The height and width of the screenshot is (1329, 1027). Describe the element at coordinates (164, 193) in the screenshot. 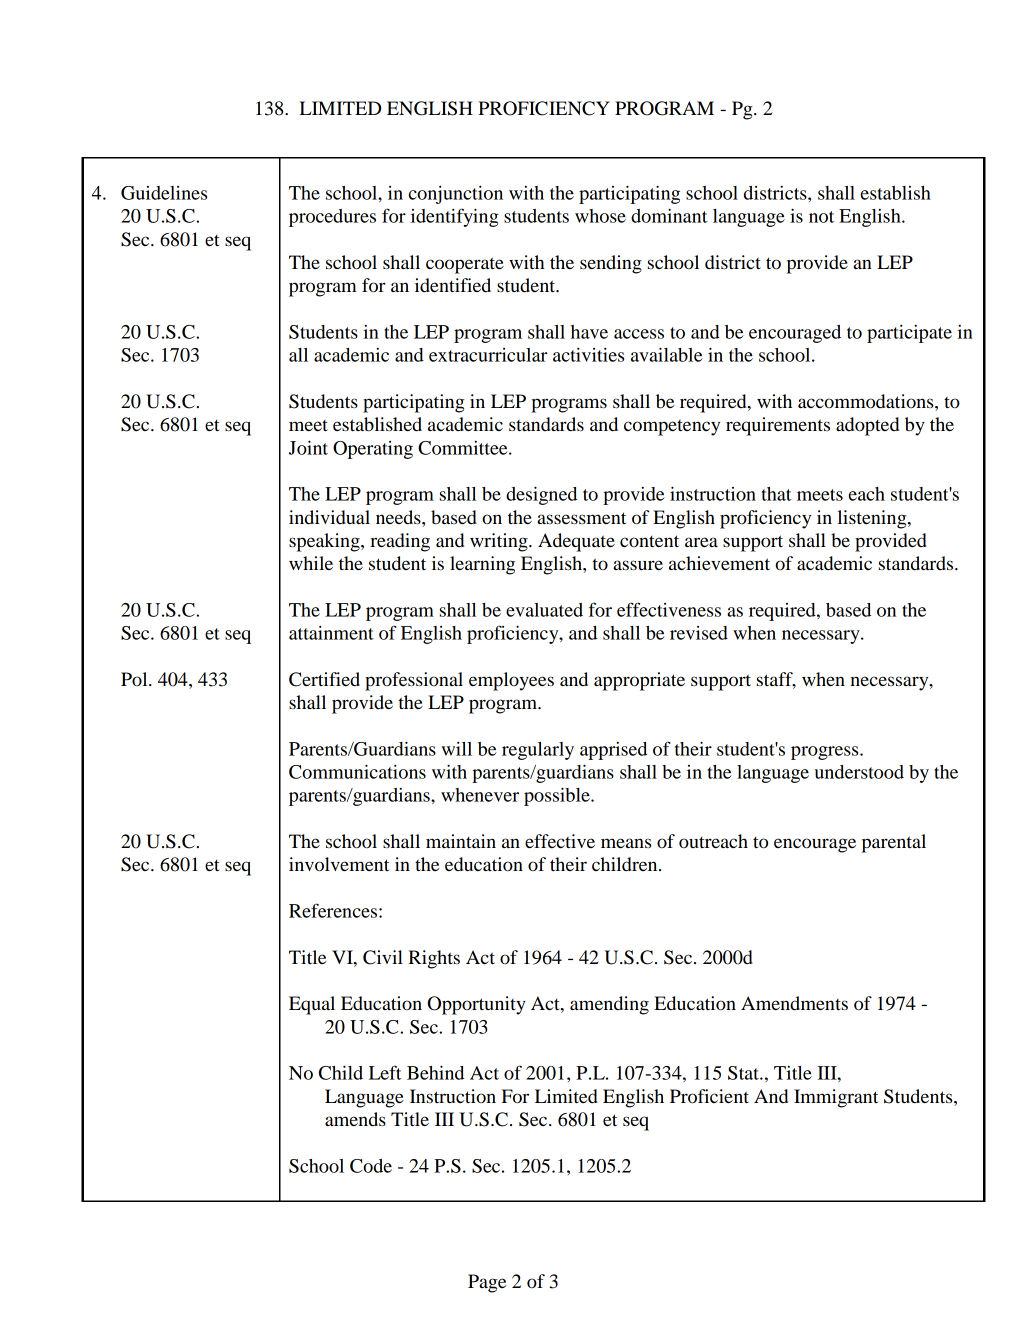

I see `Guidelines` at that location.
